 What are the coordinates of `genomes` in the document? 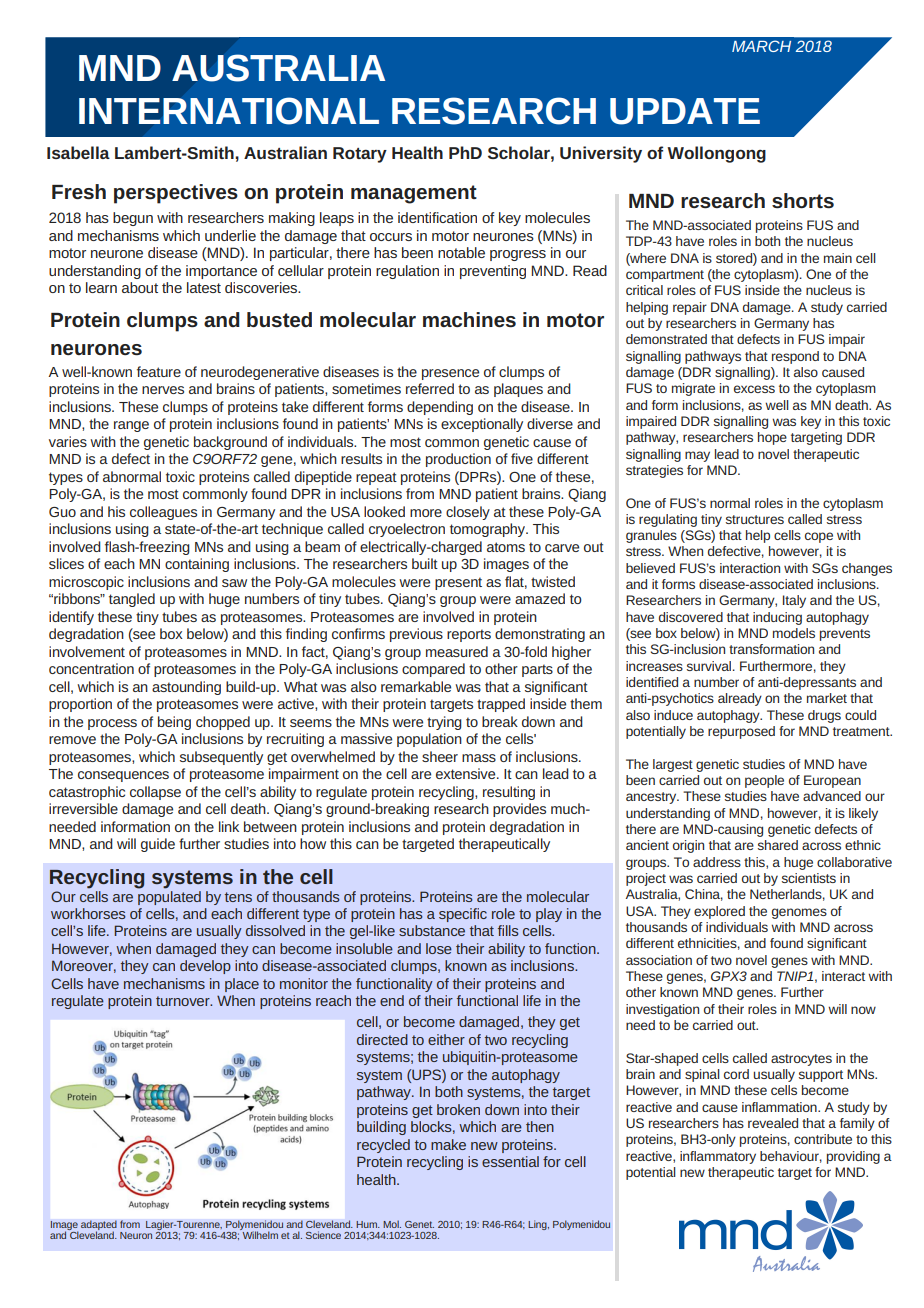 It's located at (799, 913).
